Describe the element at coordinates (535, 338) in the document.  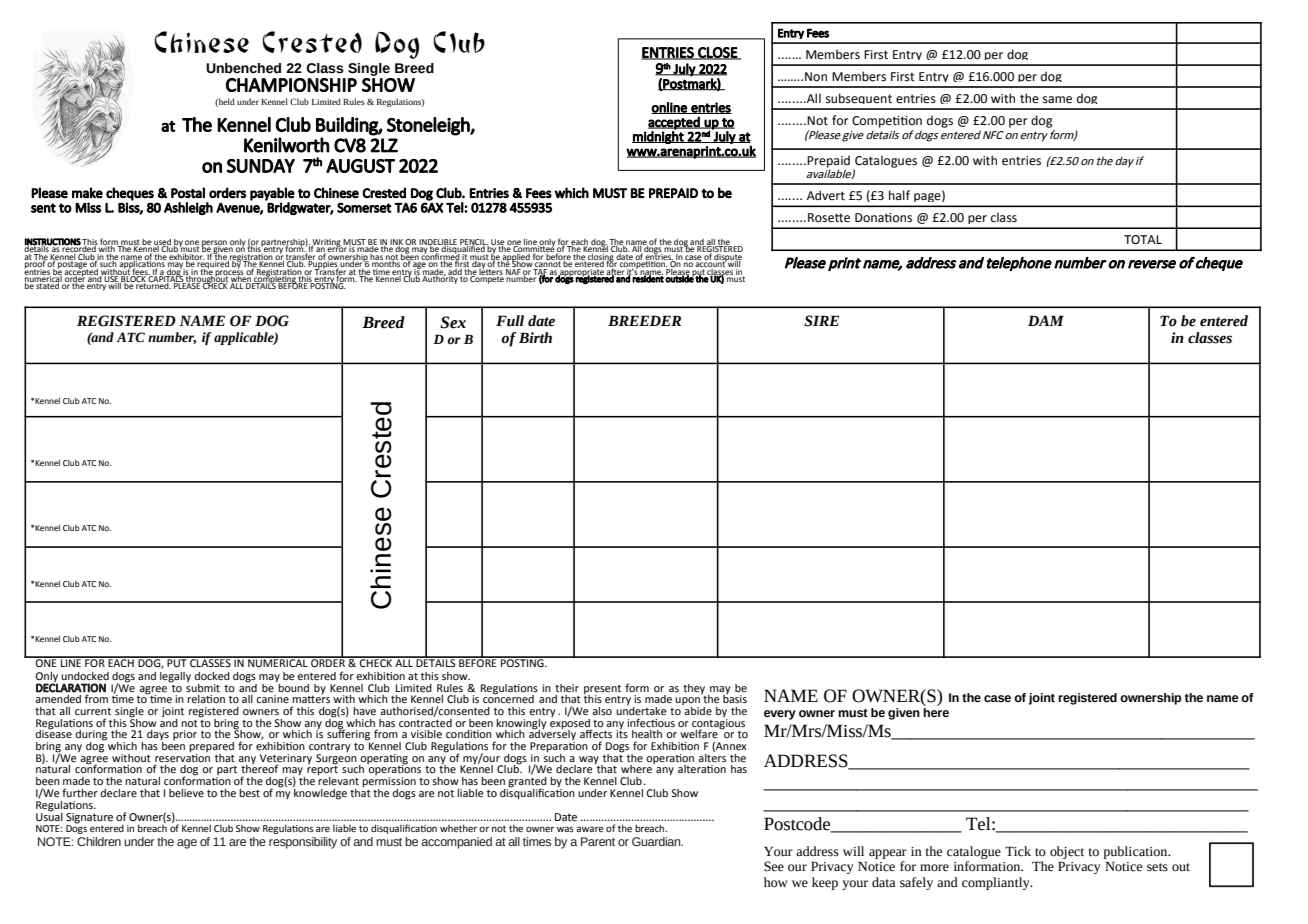
I see `Birth` at that location.
